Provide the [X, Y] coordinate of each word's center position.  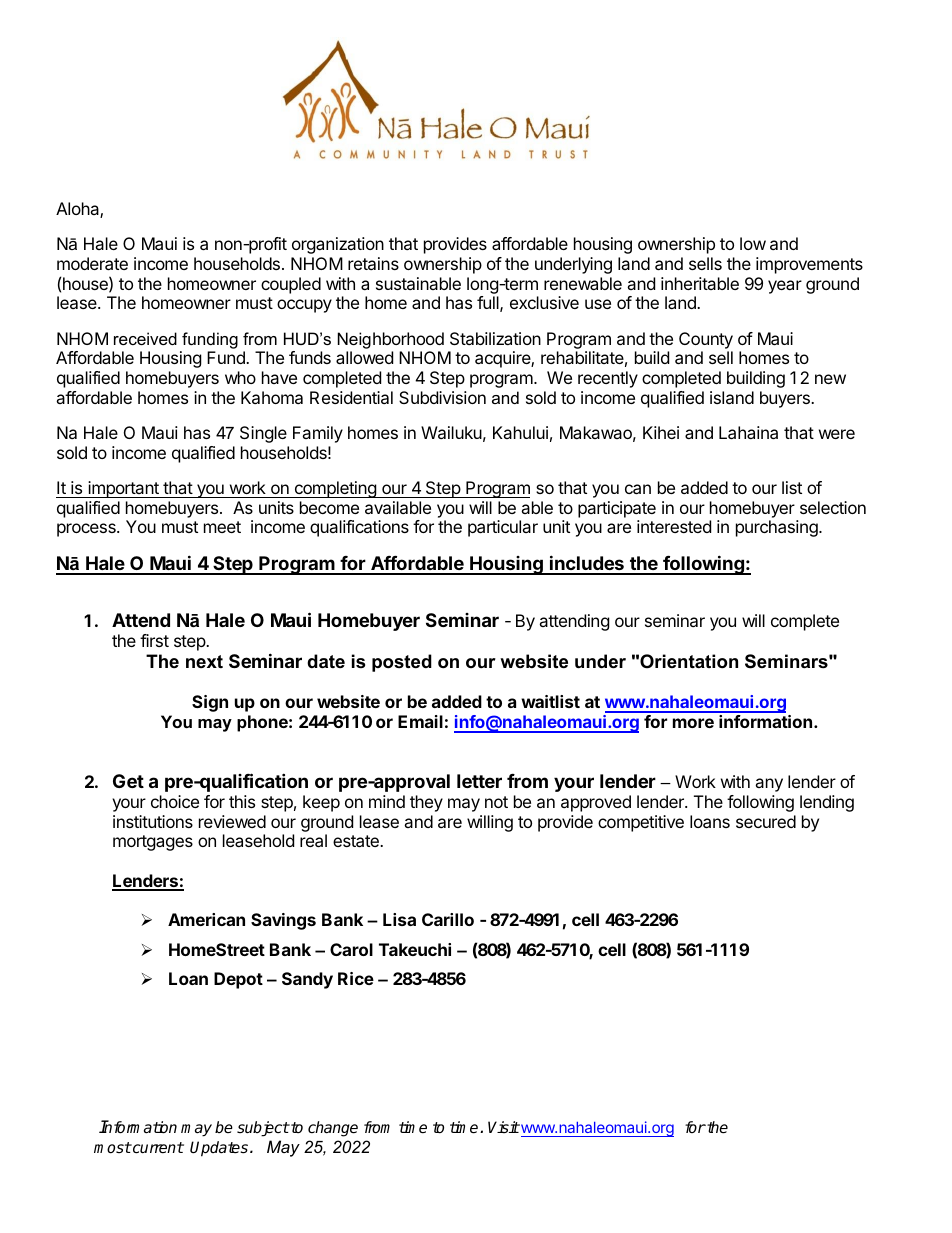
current [157, 1148]
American [206, 919]
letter [479, 781]
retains [373, 263]
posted [402, 663]
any [769, 785]
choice [175, 801]
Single [263, 434]
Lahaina [748, 432]
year [785, 287]
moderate [92, 263]
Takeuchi [415, 949]
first [154, 640]
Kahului [520, 432]
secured [766, 821]
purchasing [778, 528]
